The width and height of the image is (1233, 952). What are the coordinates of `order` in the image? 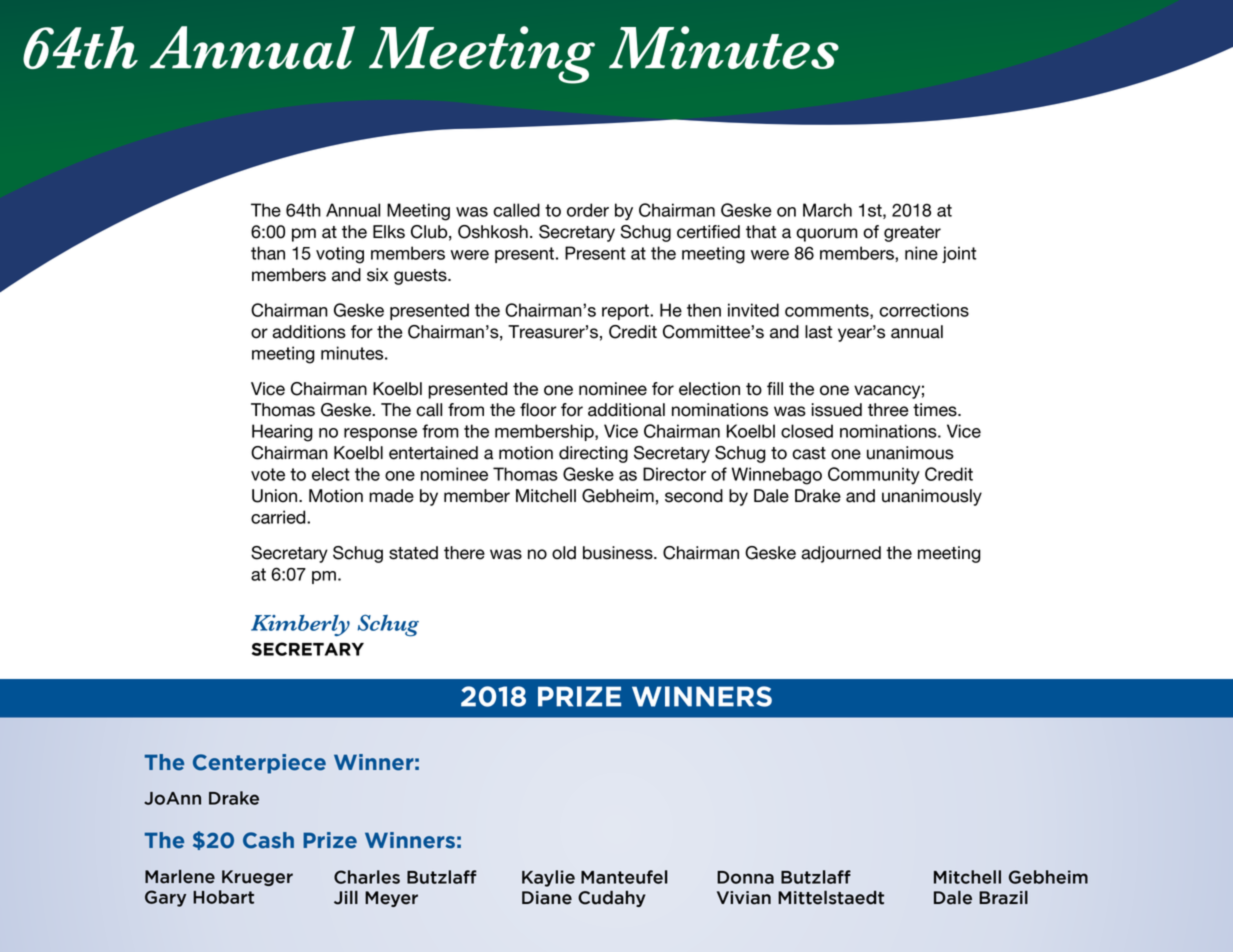 It's located at (588, 210).
